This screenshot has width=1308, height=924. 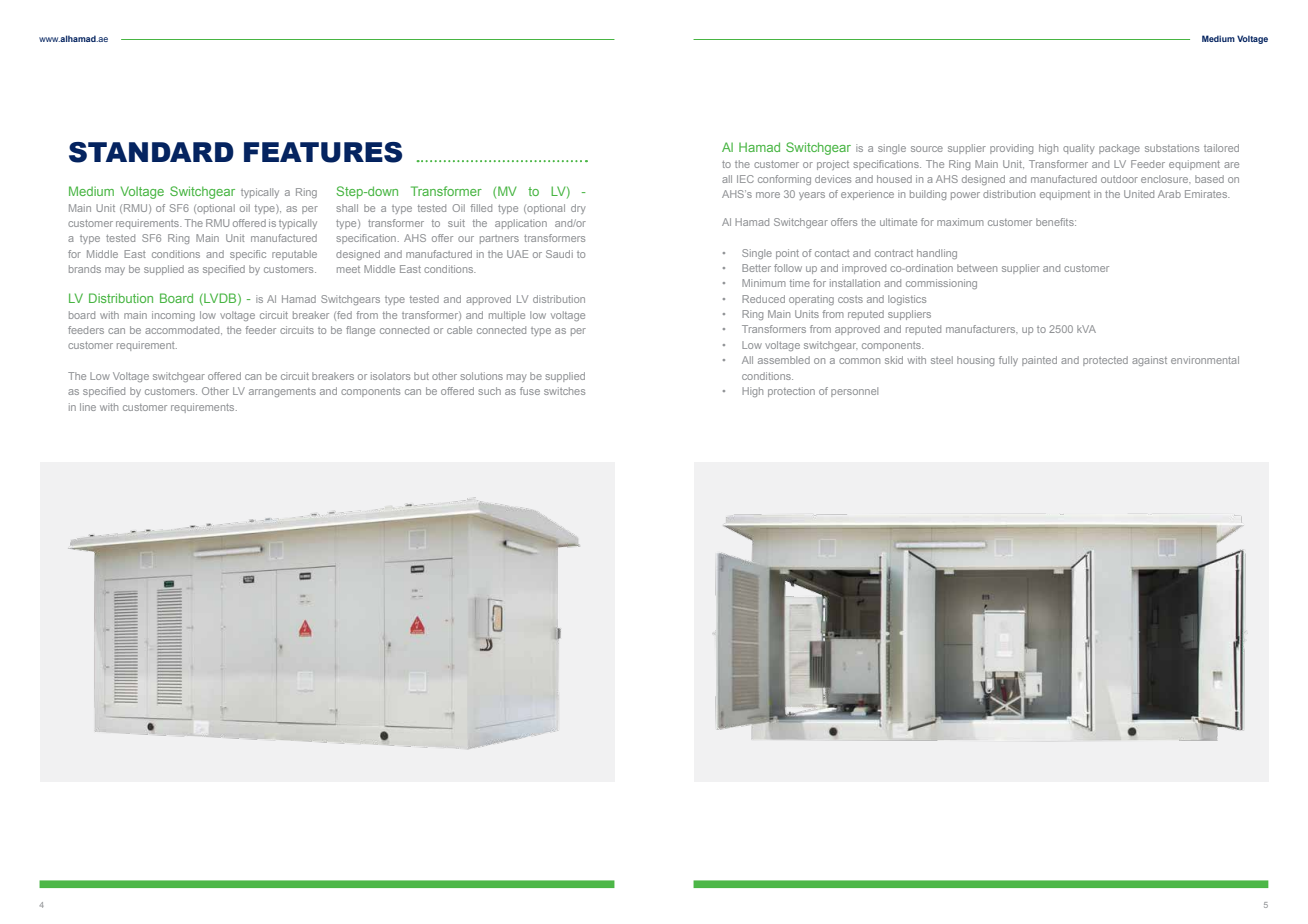 I want to click on Minimum, so click(x=764, y=283).
